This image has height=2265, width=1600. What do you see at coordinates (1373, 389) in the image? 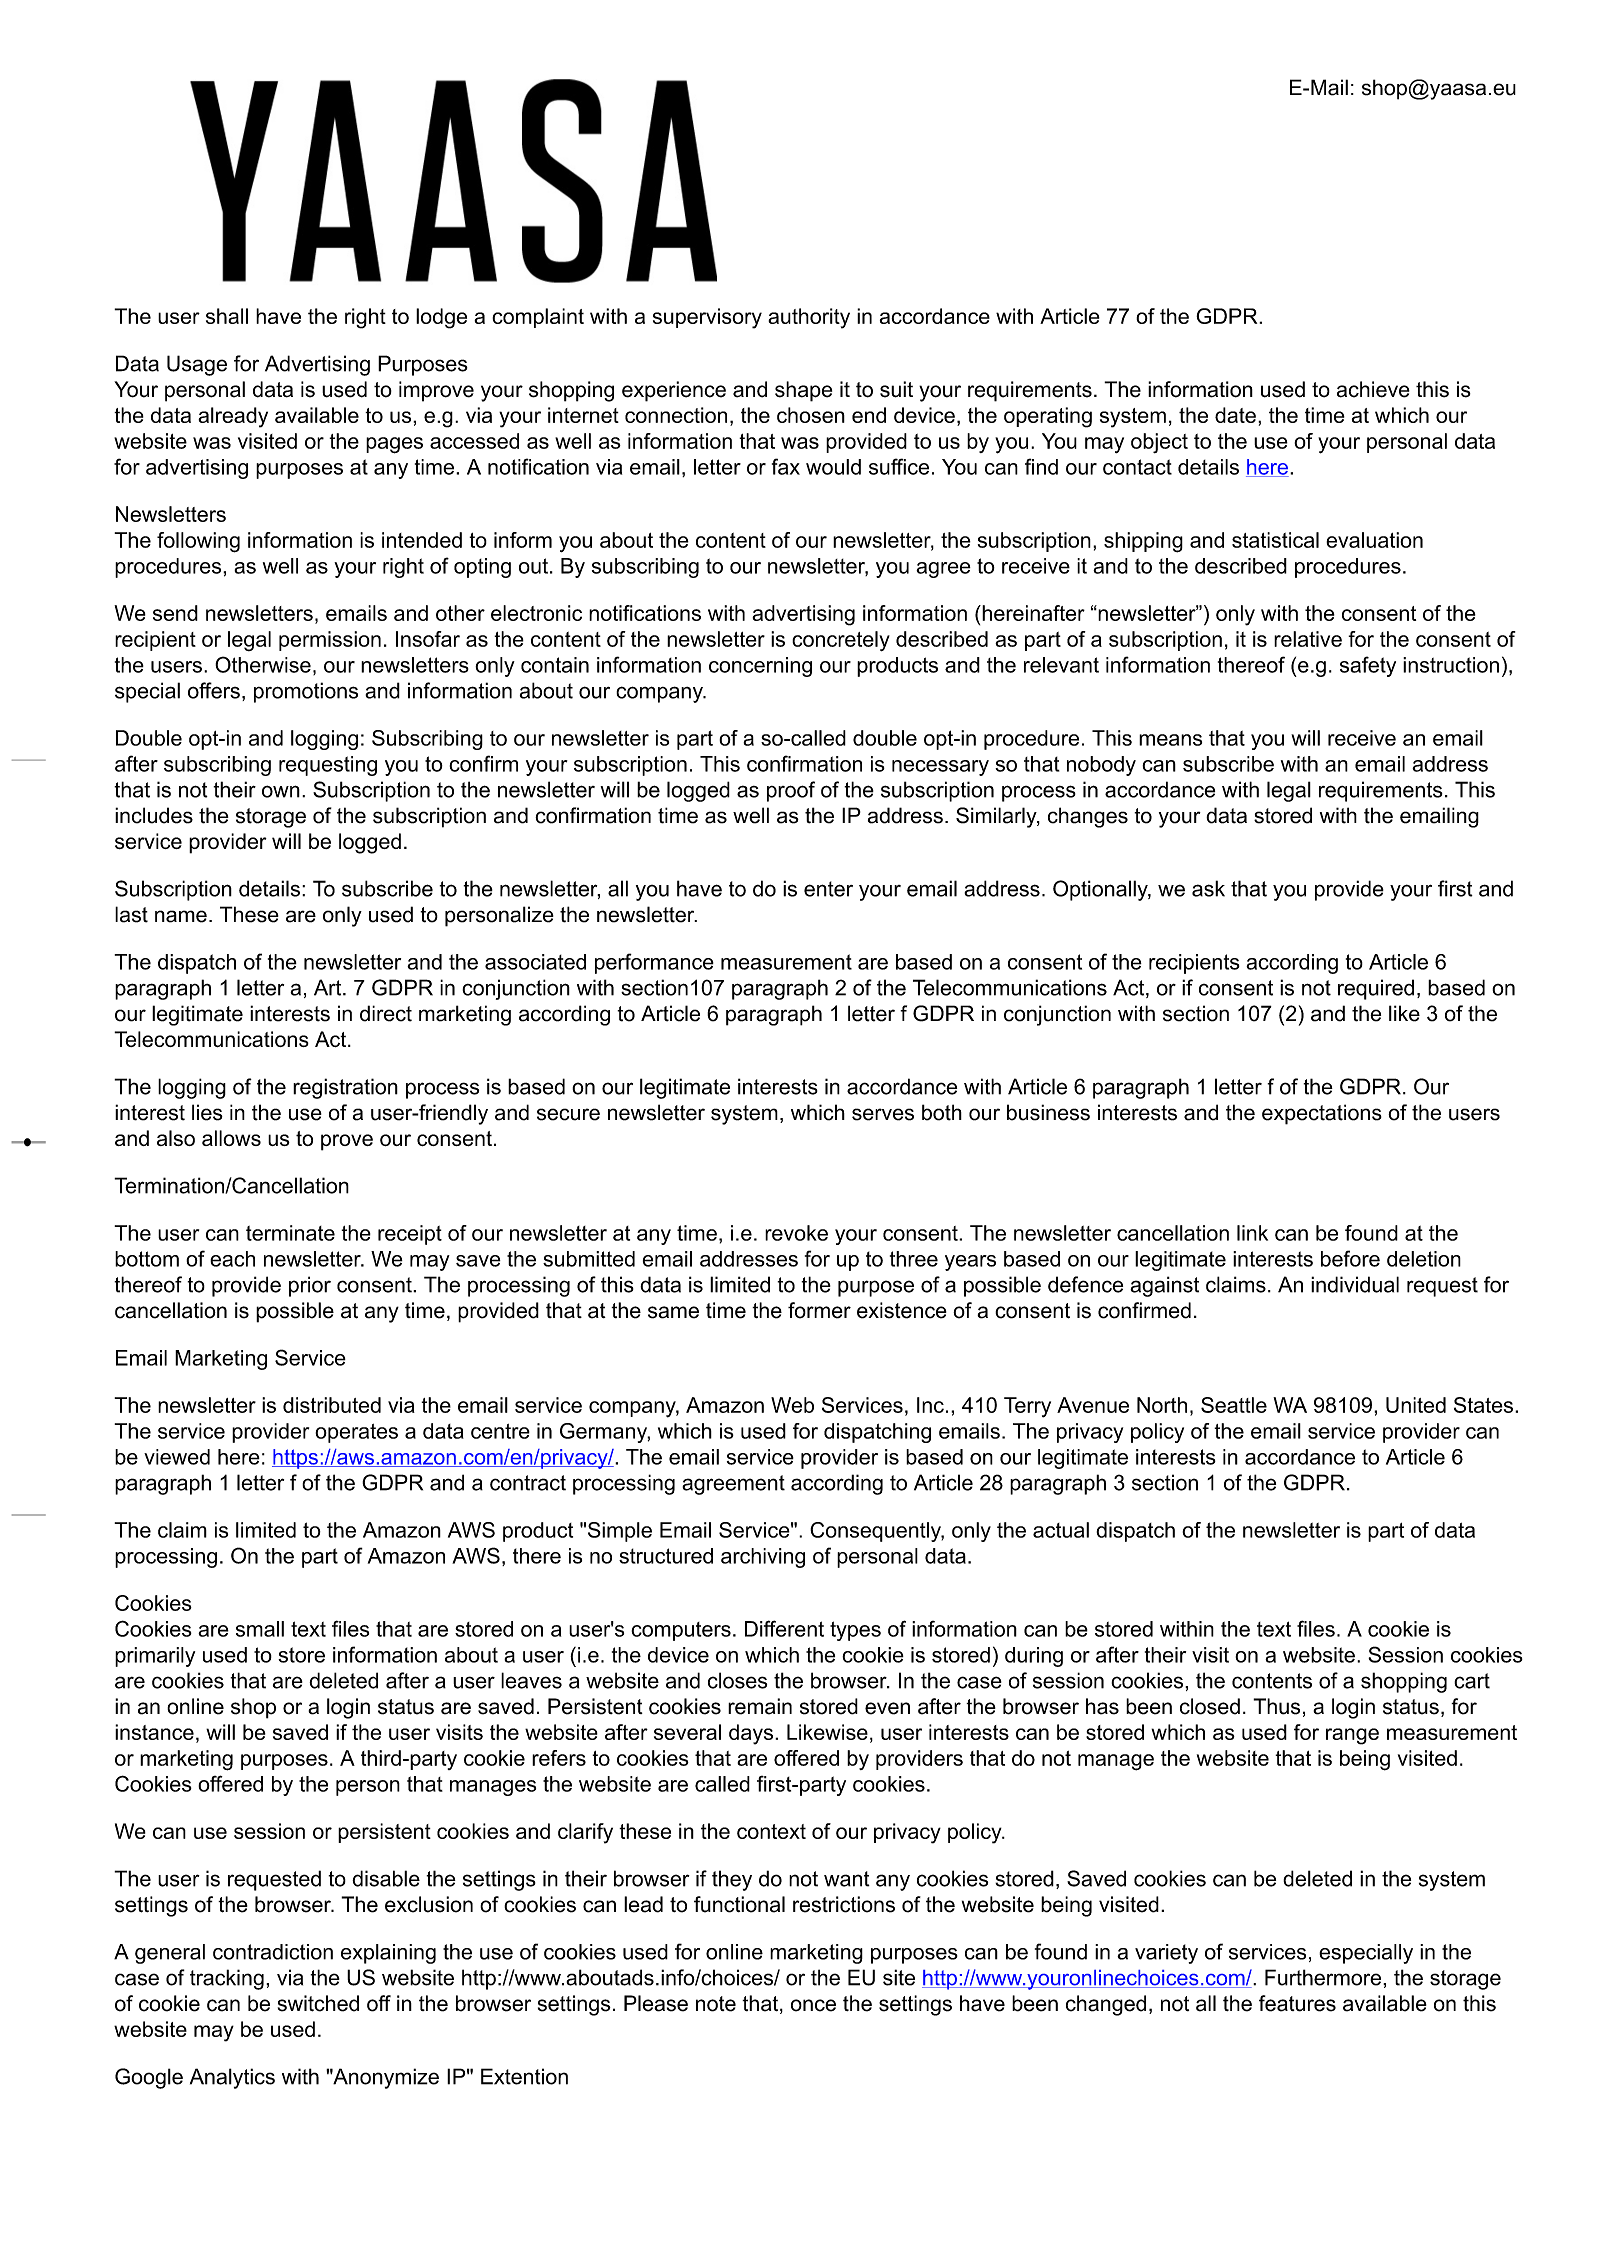
I see `achieve` at bounding box center [1373, 389].
